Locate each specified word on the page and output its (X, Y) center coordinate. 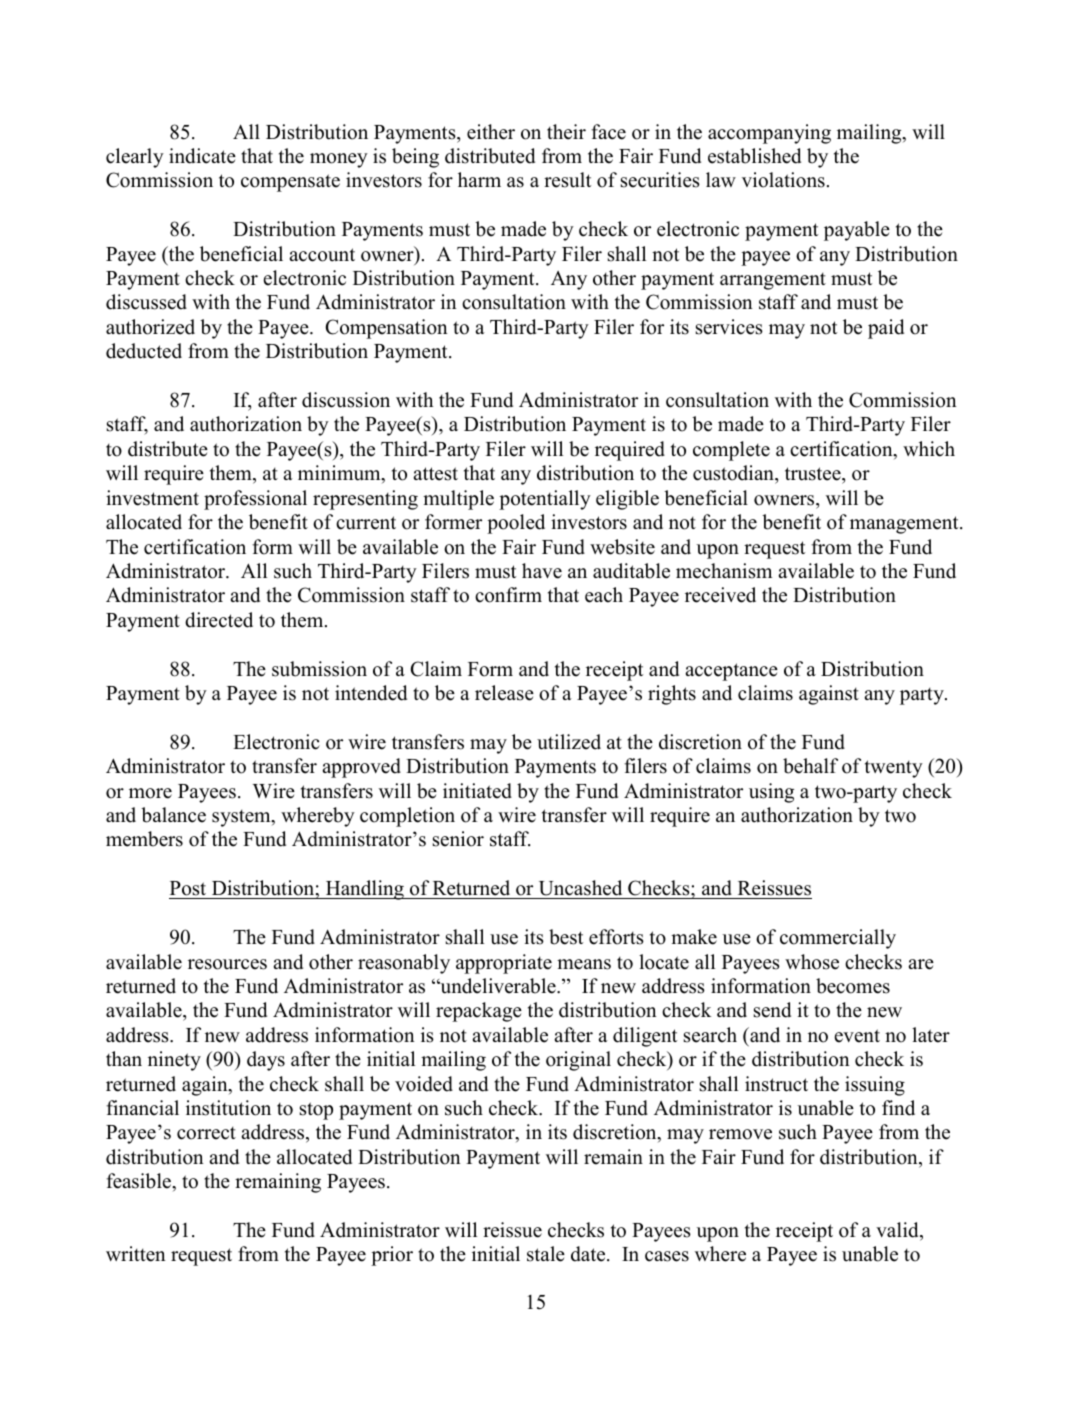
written (136, 1254)
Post (189, 890)
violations (783, 180)
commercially (838, 939)
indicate (202, 156)
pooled (516, 524)
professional (255, 500)
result (567, 180)
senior (458, 839)
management (905, 525)
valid (898, 1231)
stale (546, 1254)
